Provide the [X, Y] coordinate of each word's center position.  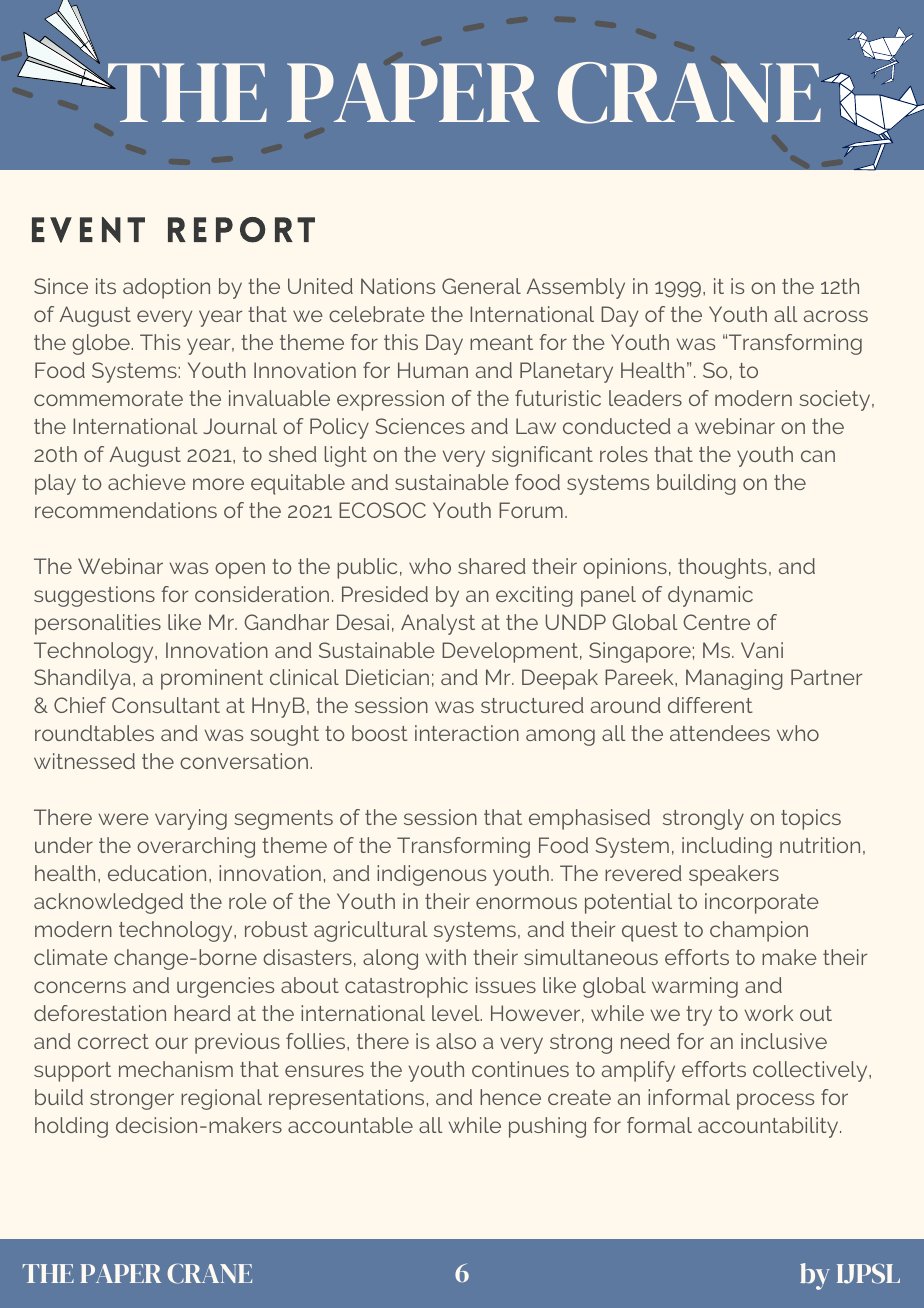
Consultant [166, 705]
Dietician [387, 677]
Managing [734, 679]
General [481, 286]
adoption [166, 288]
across [836, 316]
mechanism [176, 1069]
